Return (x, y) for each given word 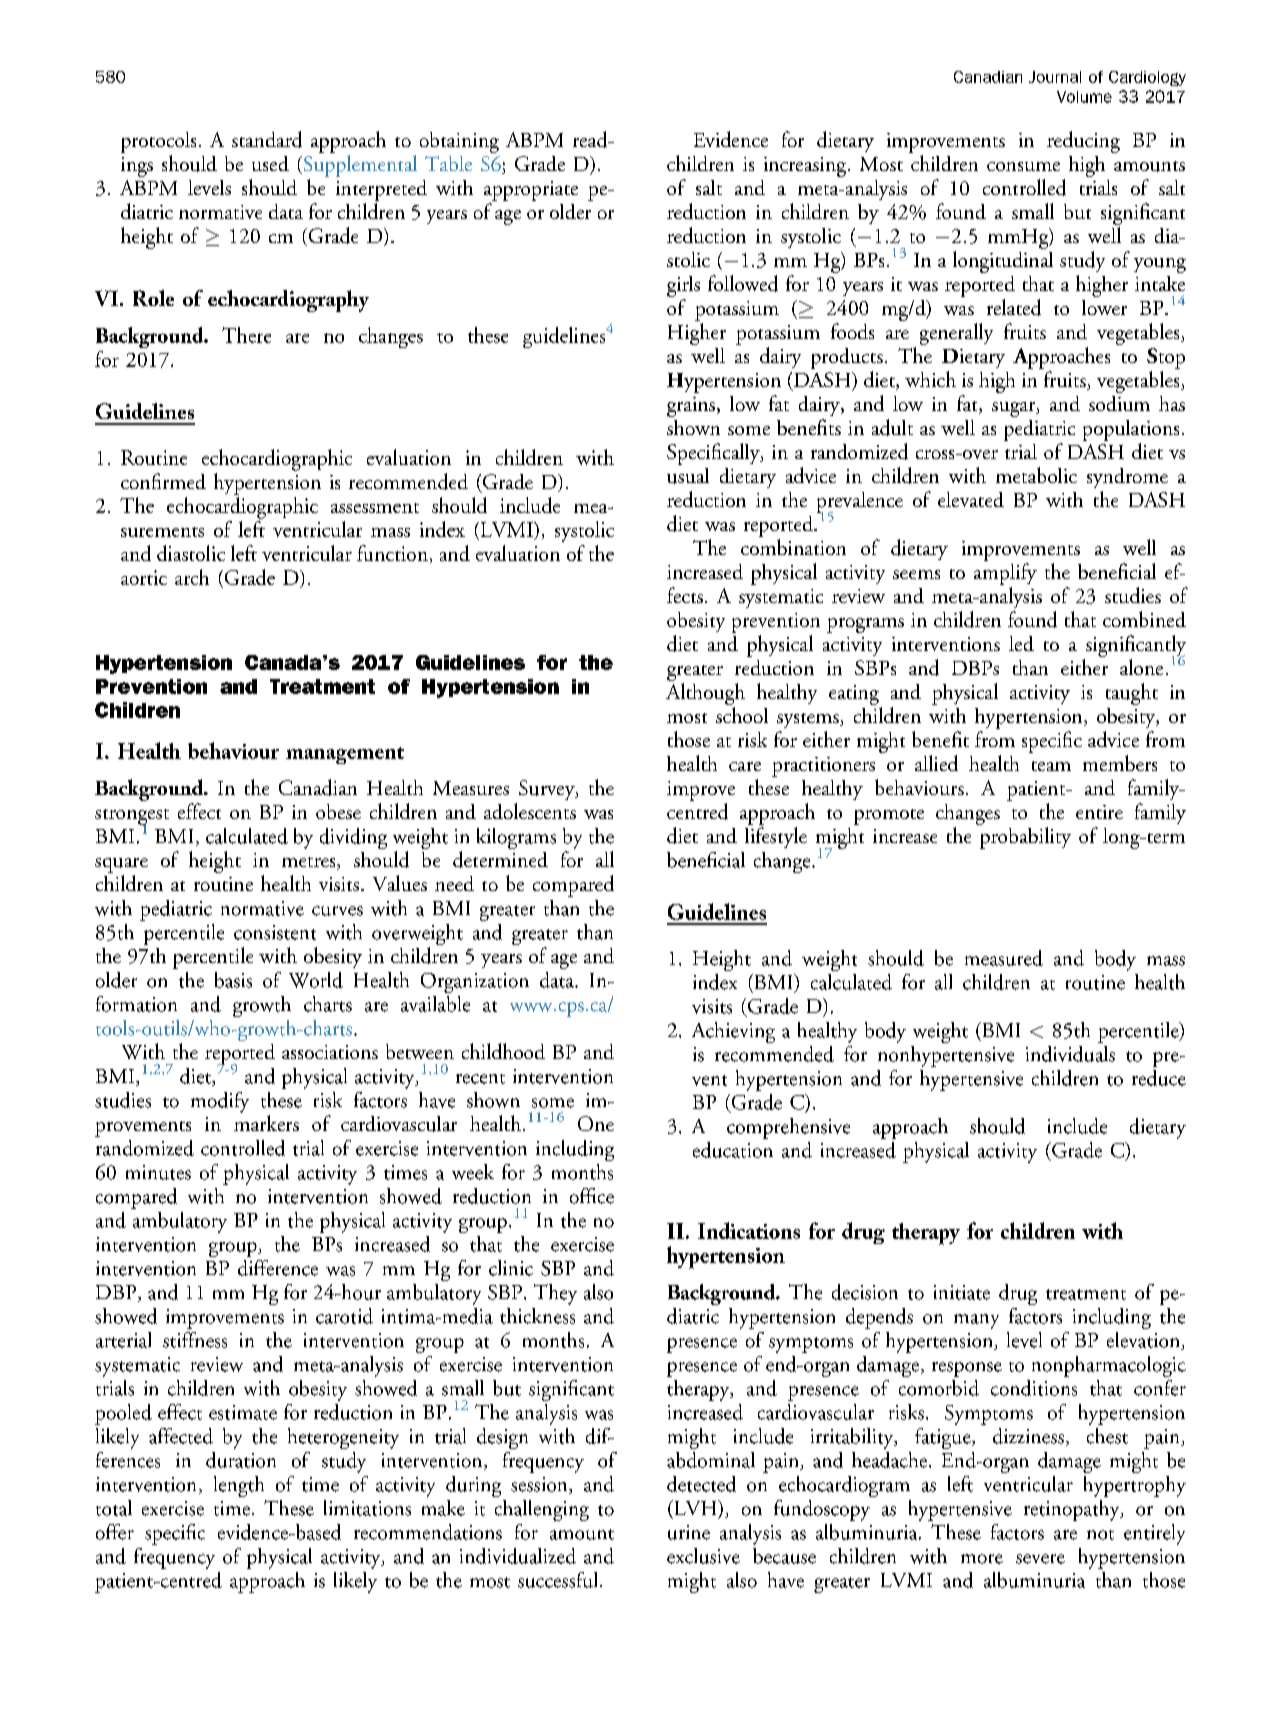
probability (1025, 838)
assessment (375, 508)
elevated (971, 499)
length (239, 1486)
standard (267, 139)
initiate (962, 1292)
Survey (548, 790)
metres (310, 863)
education (733, 1150)
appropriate (531, 191)
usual (688, 476)
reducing (1083, 142)
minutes (158, 1172)
